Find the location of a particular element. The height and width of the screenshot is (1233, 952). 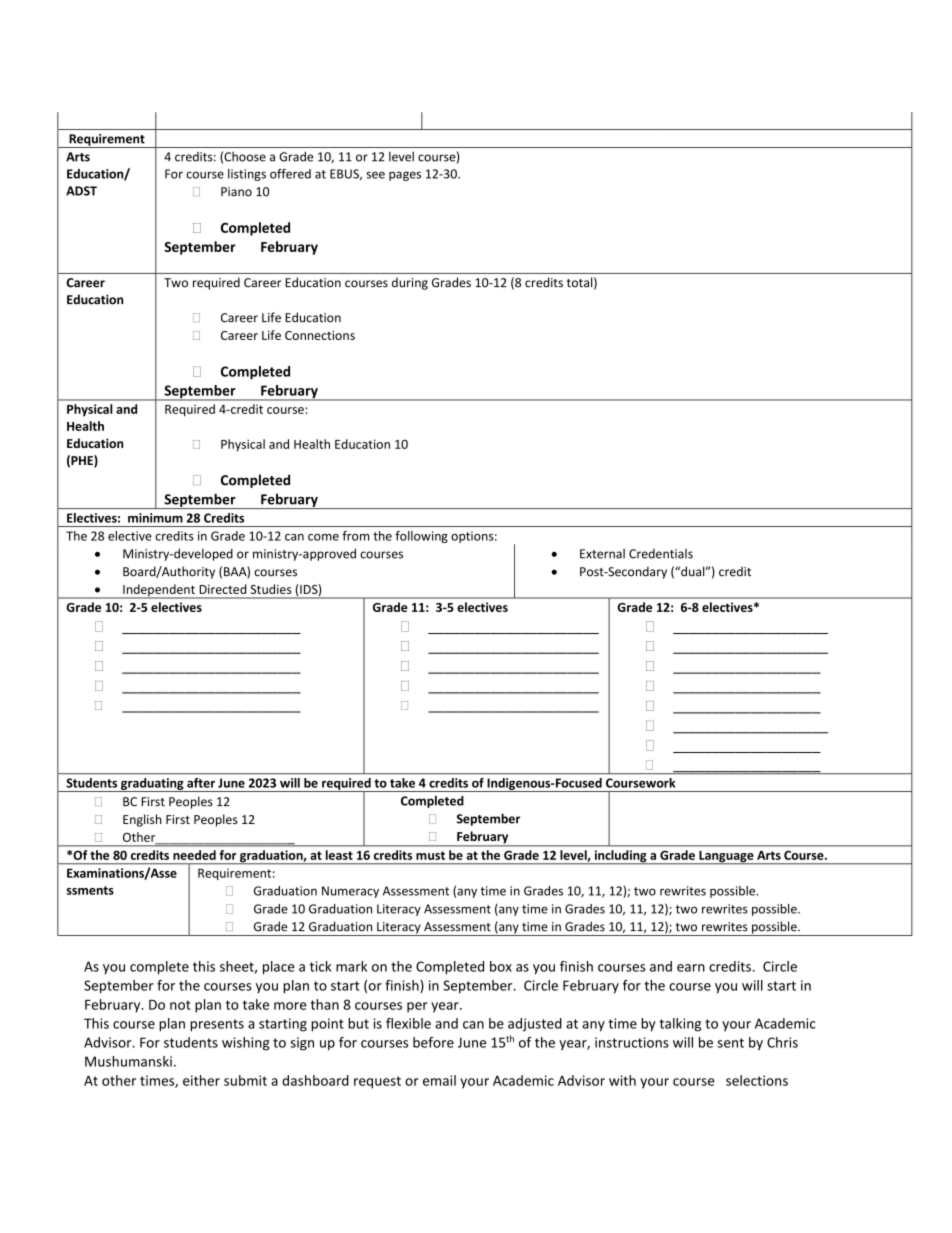

listings is located at coordinates (247, 175).
